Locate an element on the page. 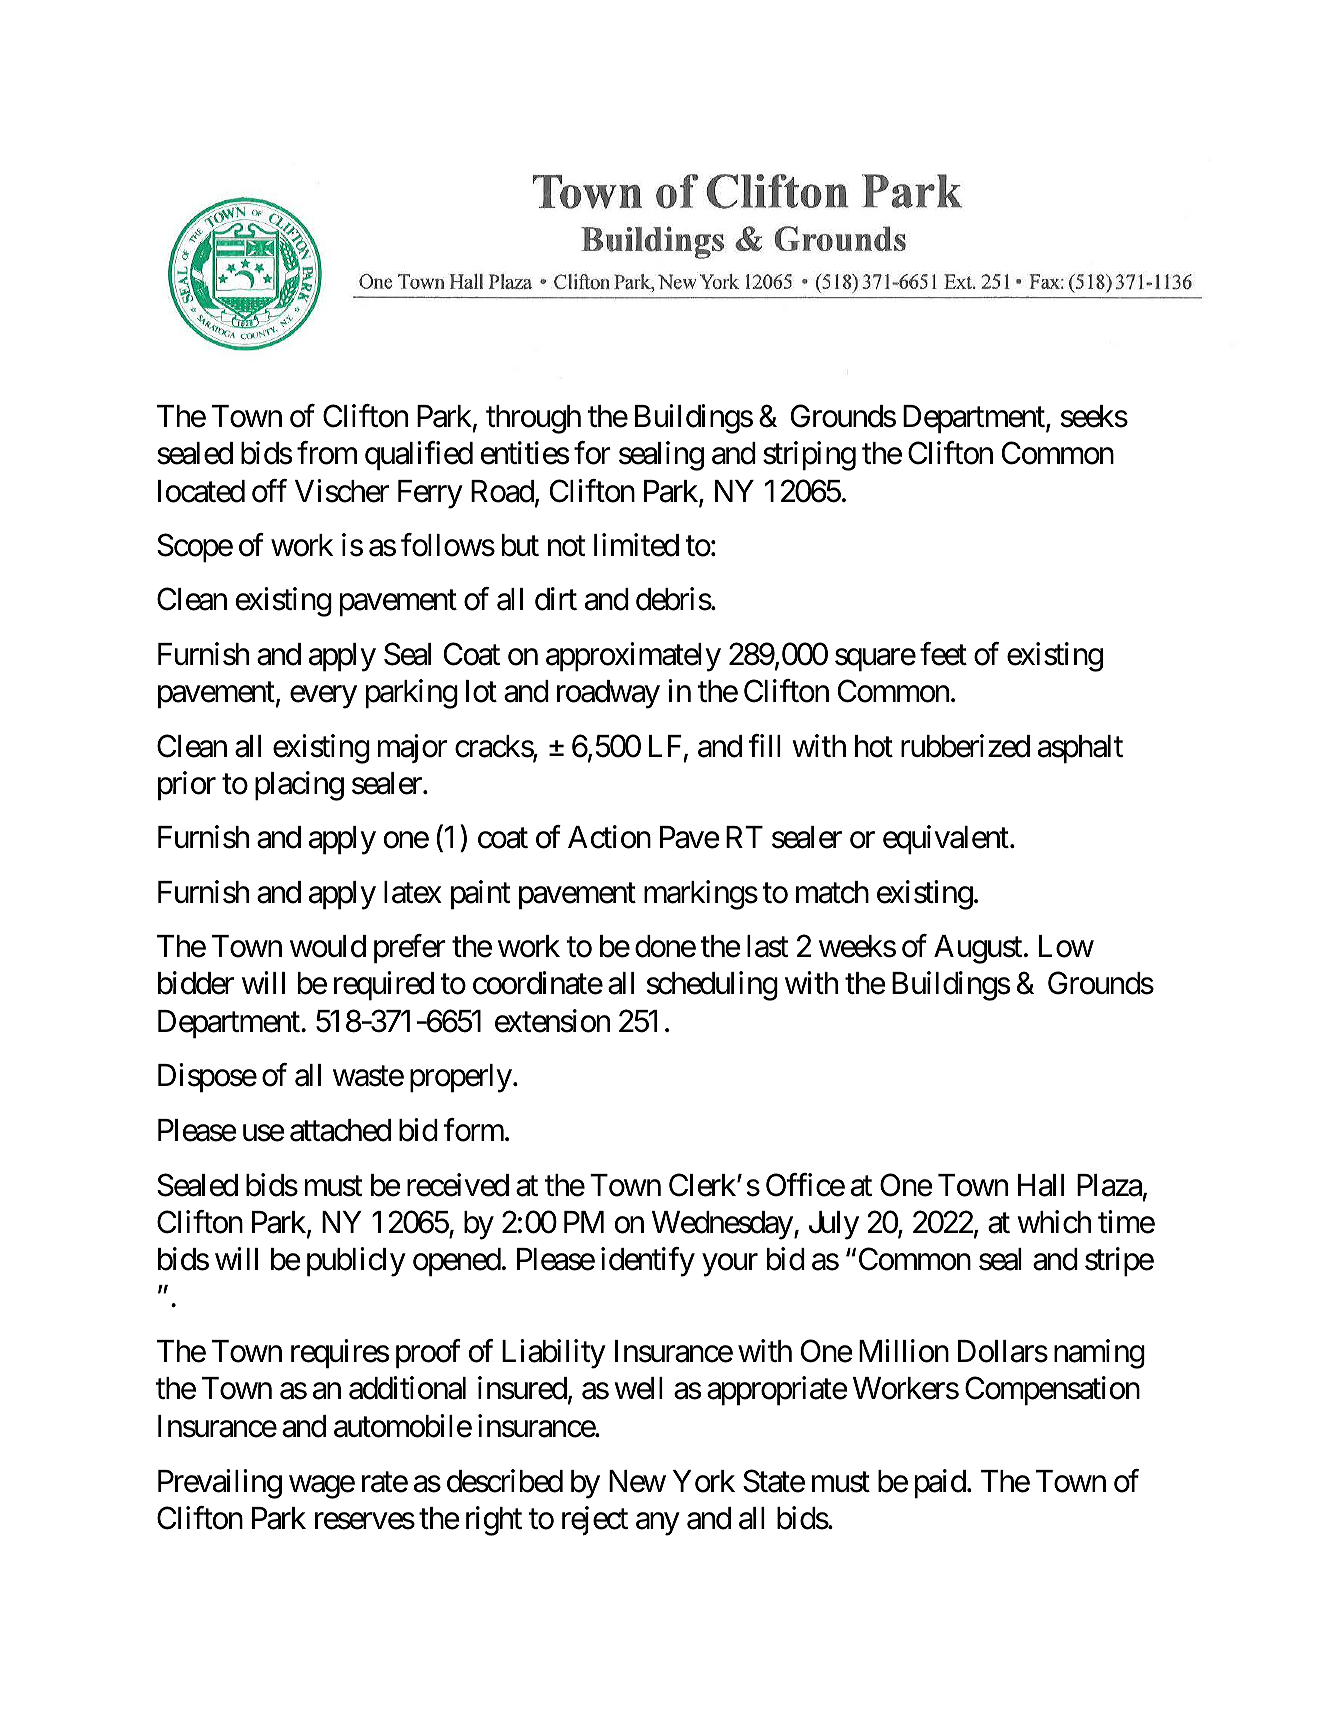 The width and height of the image is (1325, 1715). which is located at coordinates (1054, 1222).
